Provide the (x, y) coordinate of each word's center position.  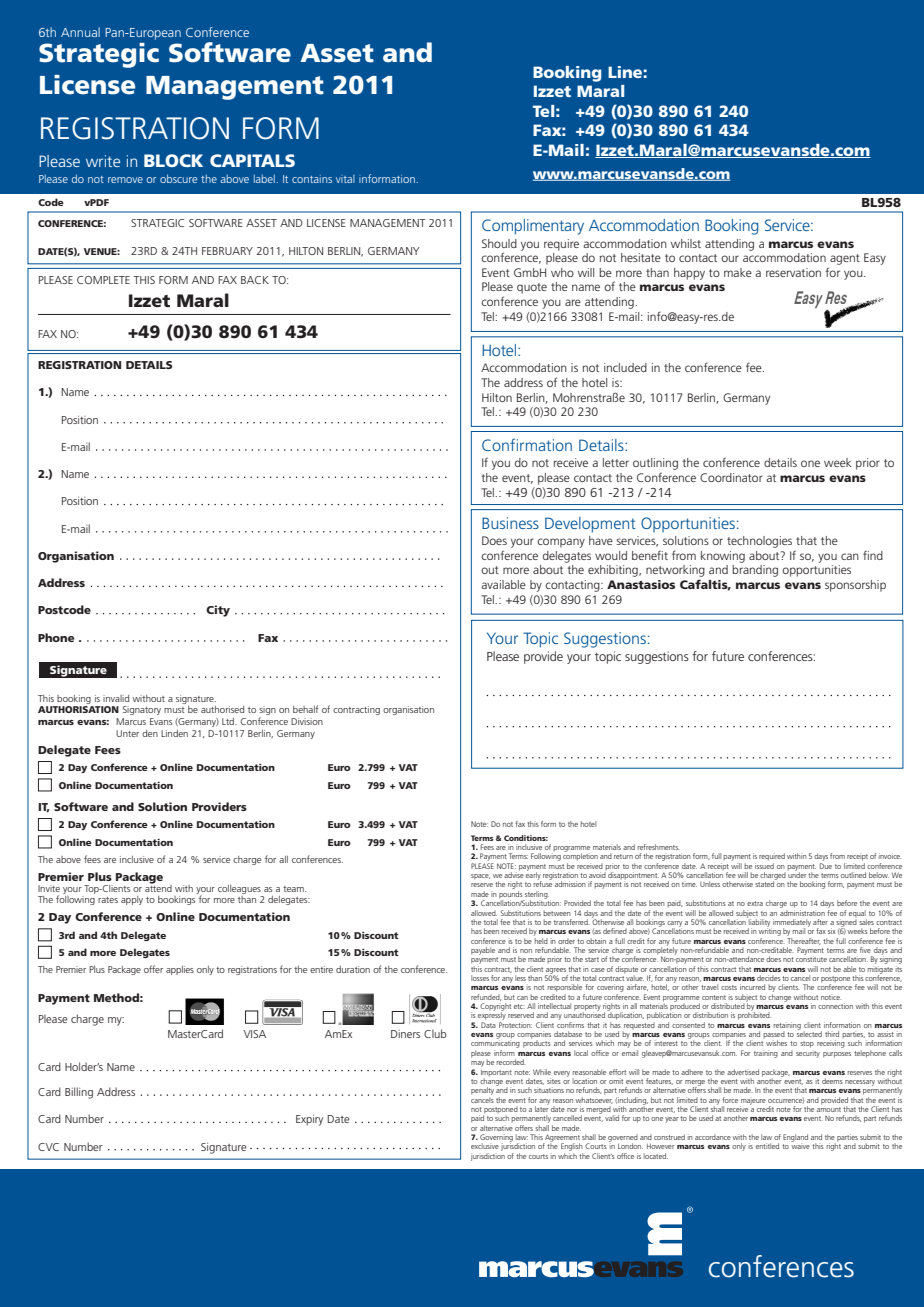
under (797, 874)
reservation (793, 272)
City (218, 611)
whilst (686, 243)
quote (532, 288)
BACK (255, 280)
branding (755, 571)
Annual (80, 32)
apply (132, 900)
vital (345, 179)
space (480, 877)
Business (510, 523)
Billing (79, 1093)
